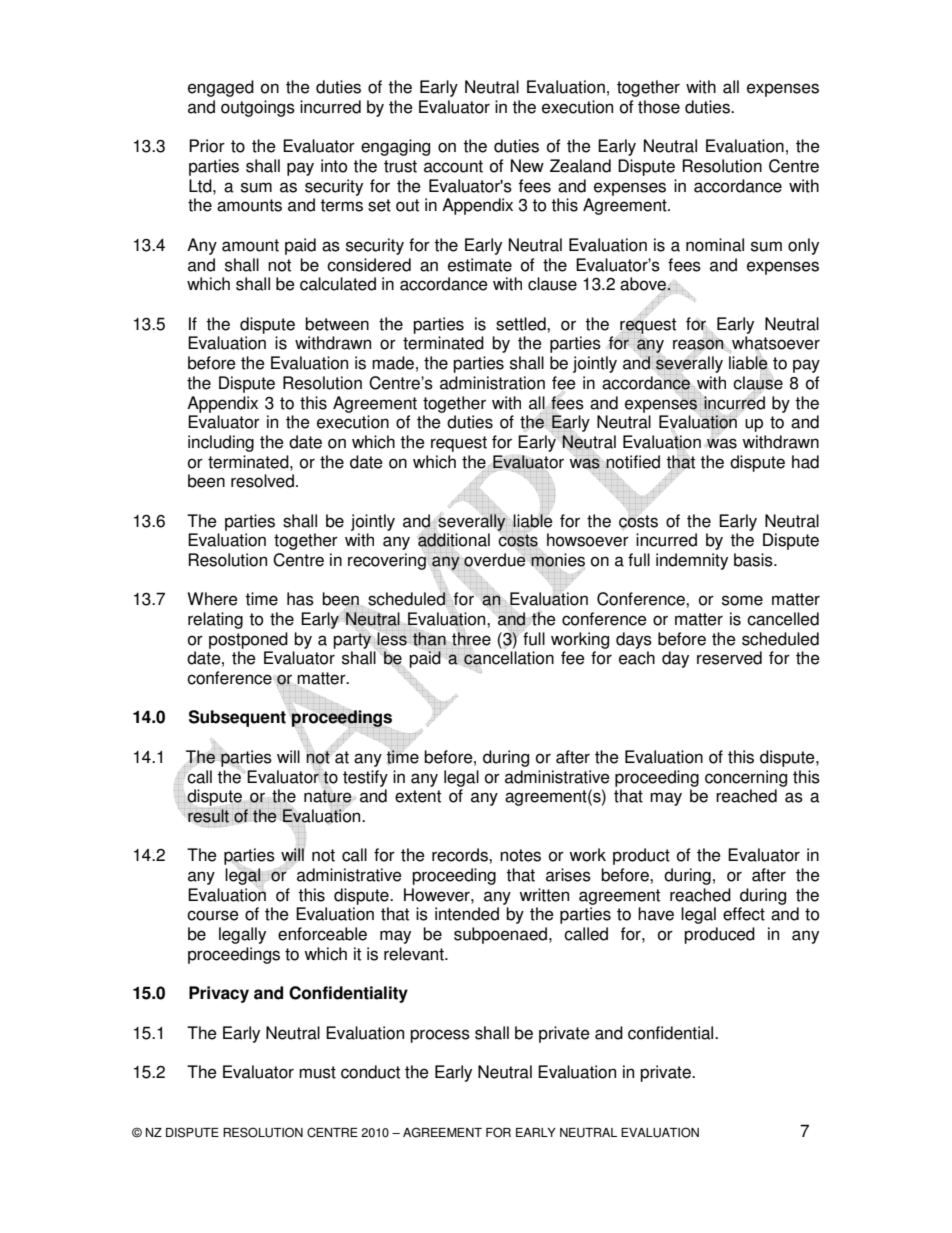 The height and width of the screenshot is (1233, 952). I want to click on some, so click(742, 600).
